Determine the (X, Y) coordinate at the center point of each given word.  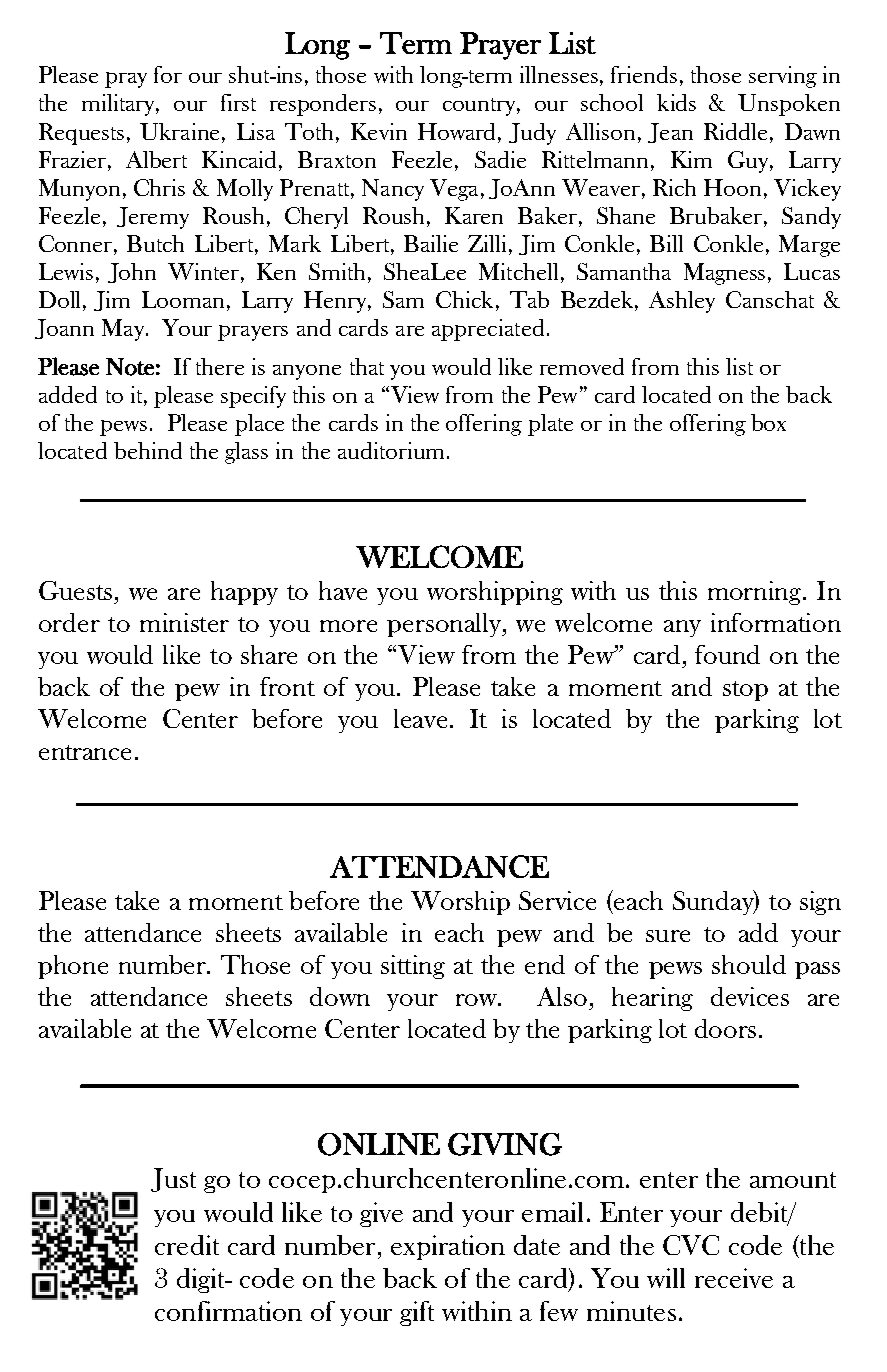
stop (745, 691)
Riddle (735, 131)
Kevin (379, 131)
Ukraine (179, 131)
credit (187, 1245)
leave (420, 718)
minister (184, 622)
